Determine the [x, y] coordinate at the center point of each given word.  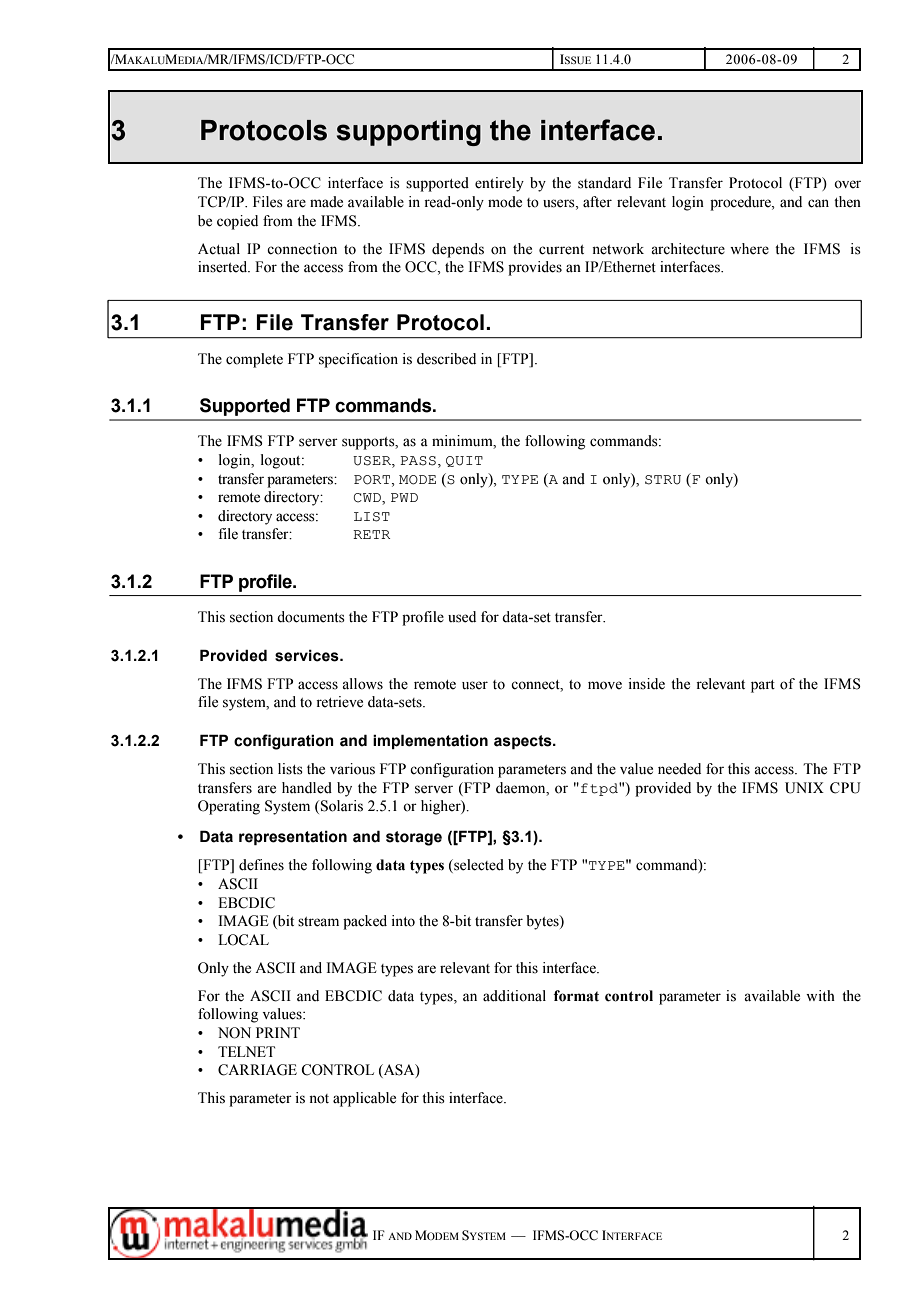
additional [514, 996]
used [462, 617]
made [326, 202]
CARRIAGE [257, 1070]
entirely [499, 184]
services [308, 655]
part [763, 686]
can [818, 203]
